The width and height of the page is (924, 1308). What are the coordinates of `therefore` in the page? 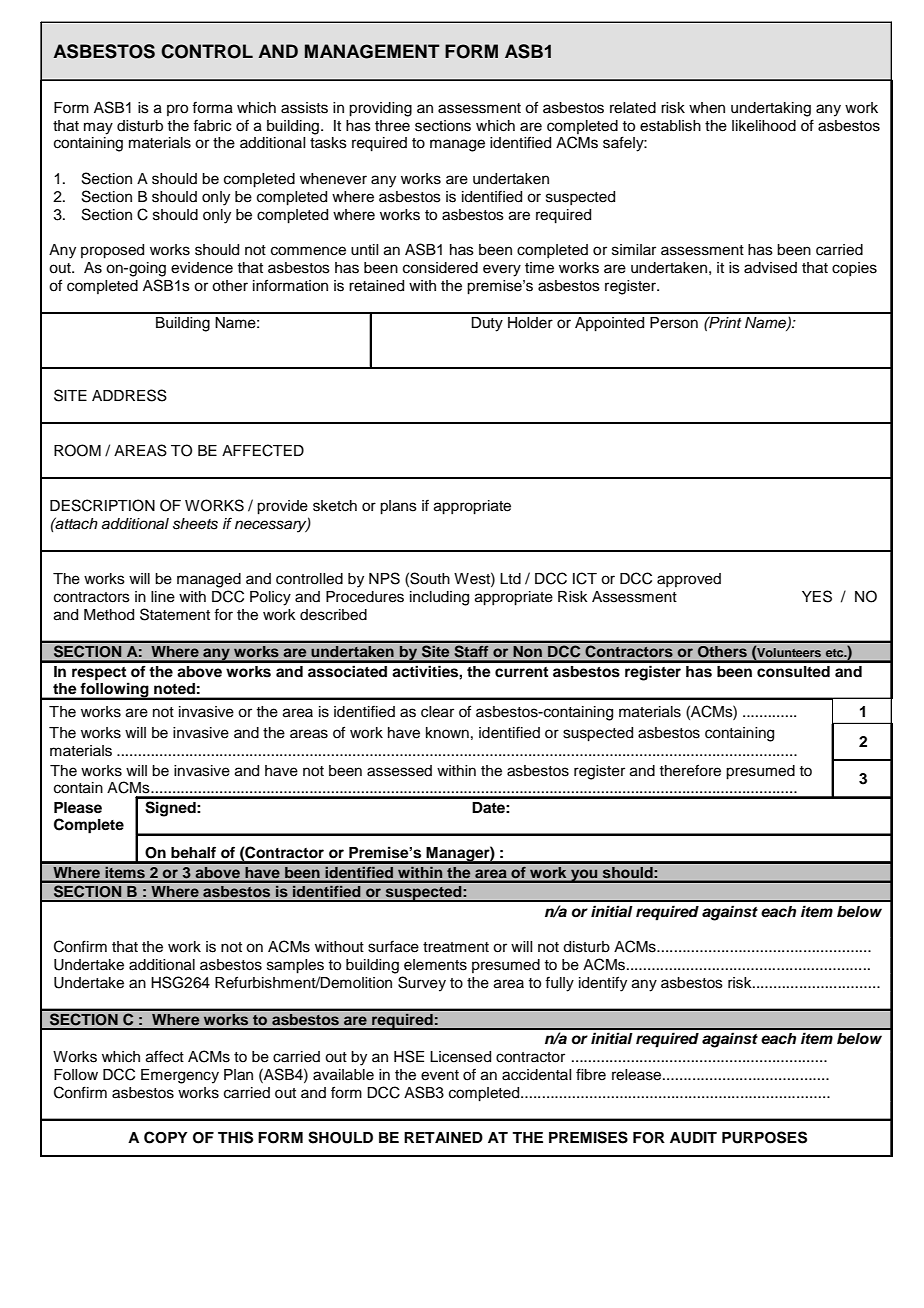 It's located at (690, 770).
